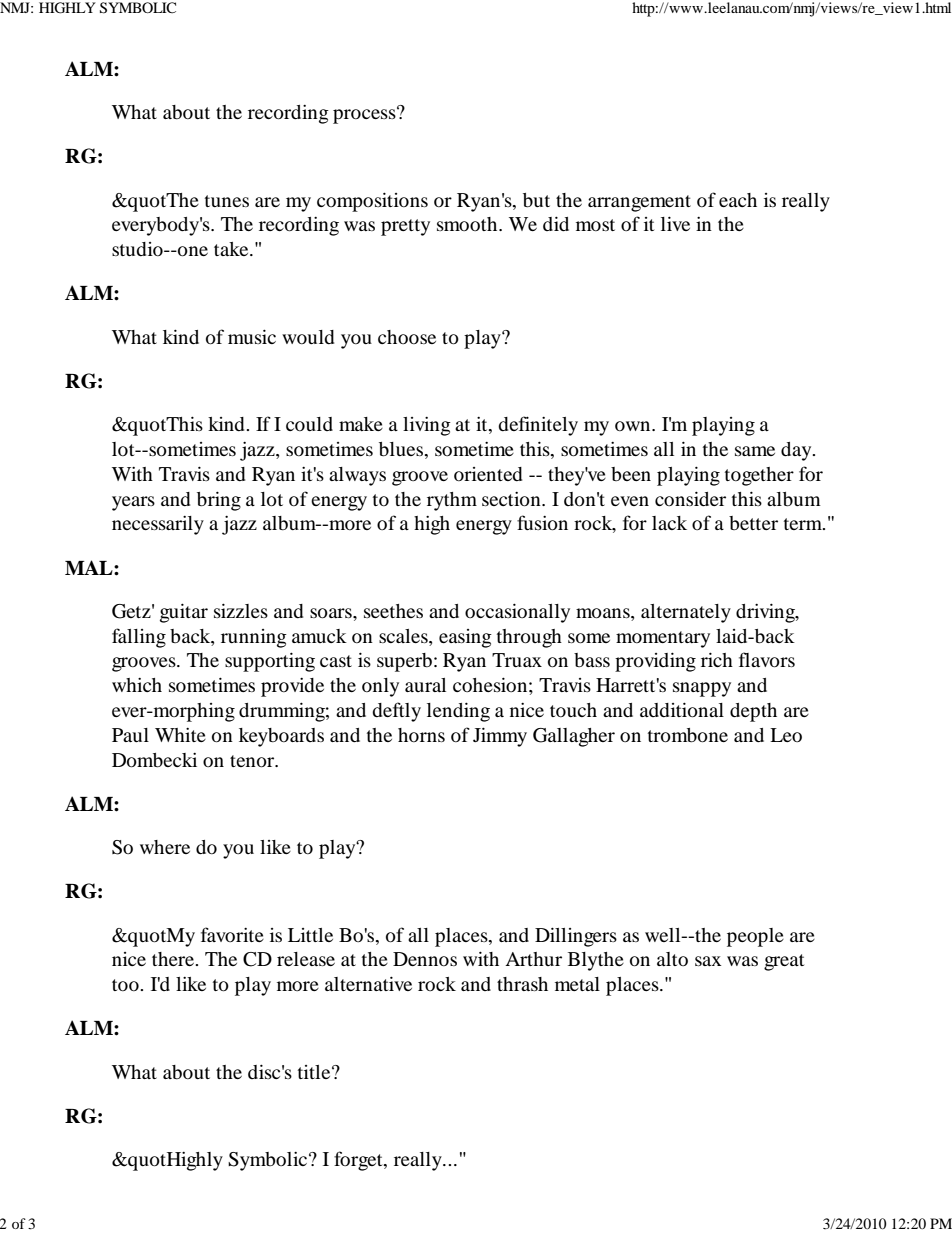  I want to click on living, so click(427, 426).
